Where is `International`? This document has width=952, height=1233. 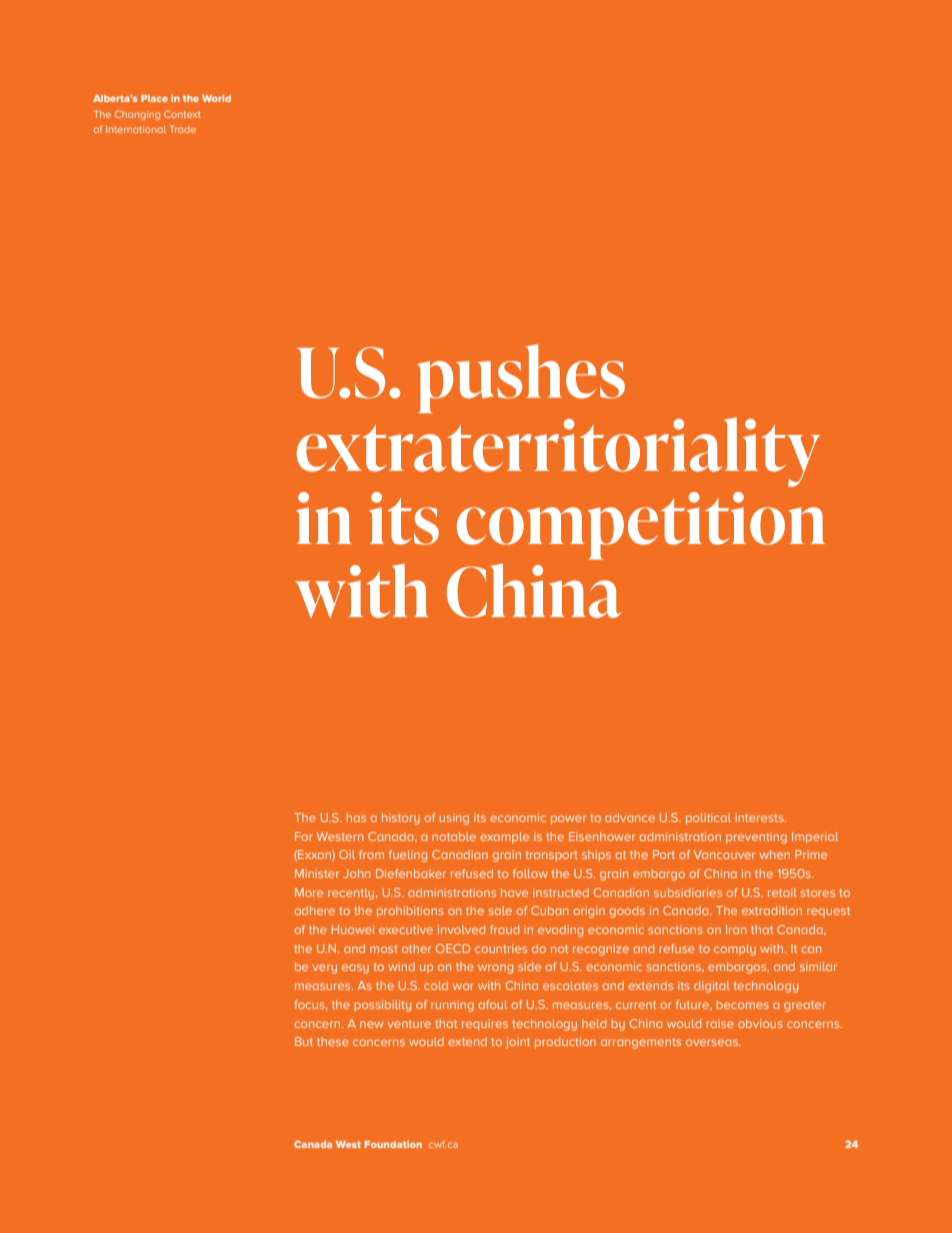
International is located at coordinates (136, 129).
